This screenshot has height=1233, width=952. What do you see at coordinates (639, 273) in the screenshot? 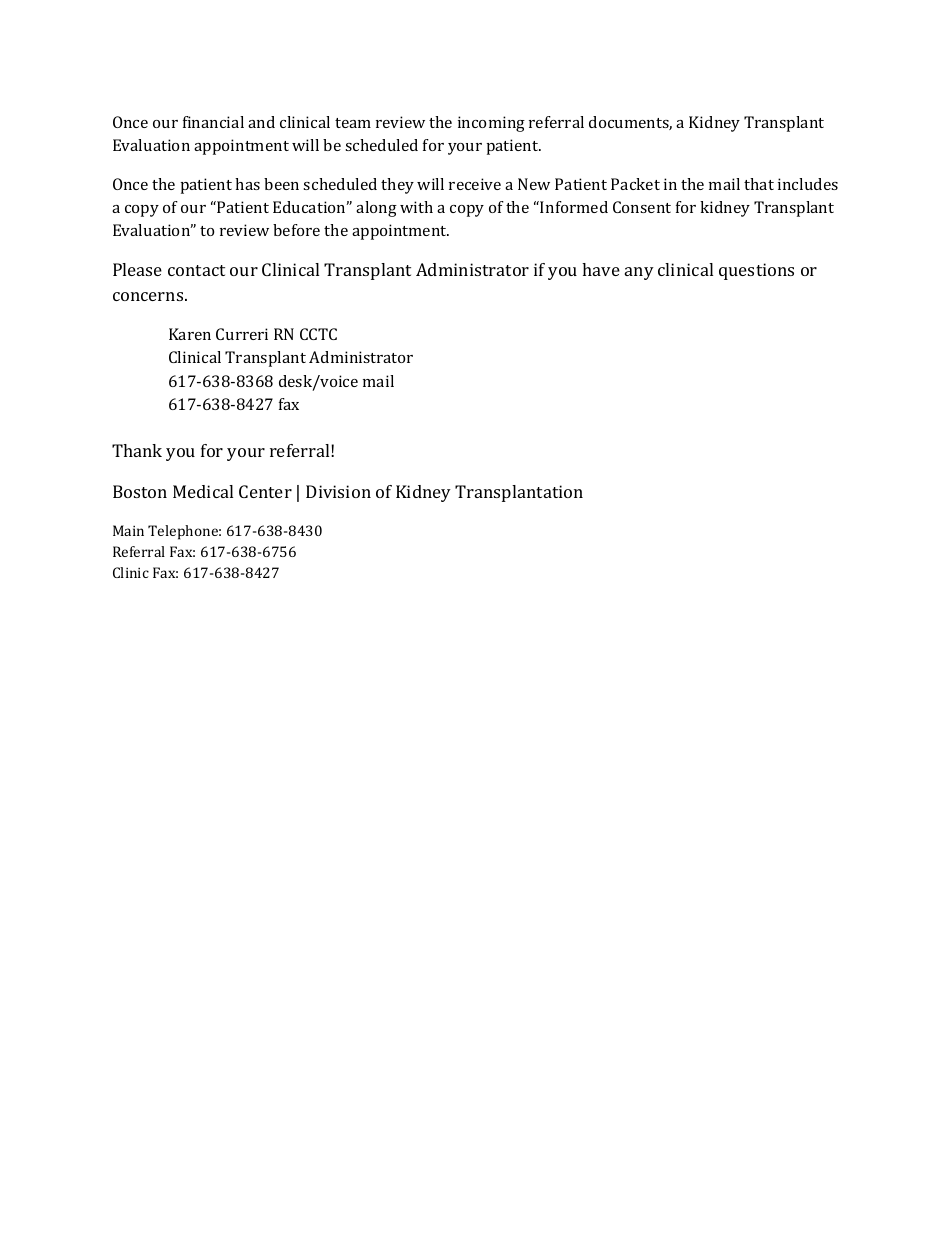
I see `any` at bounding box center [639, 273].
